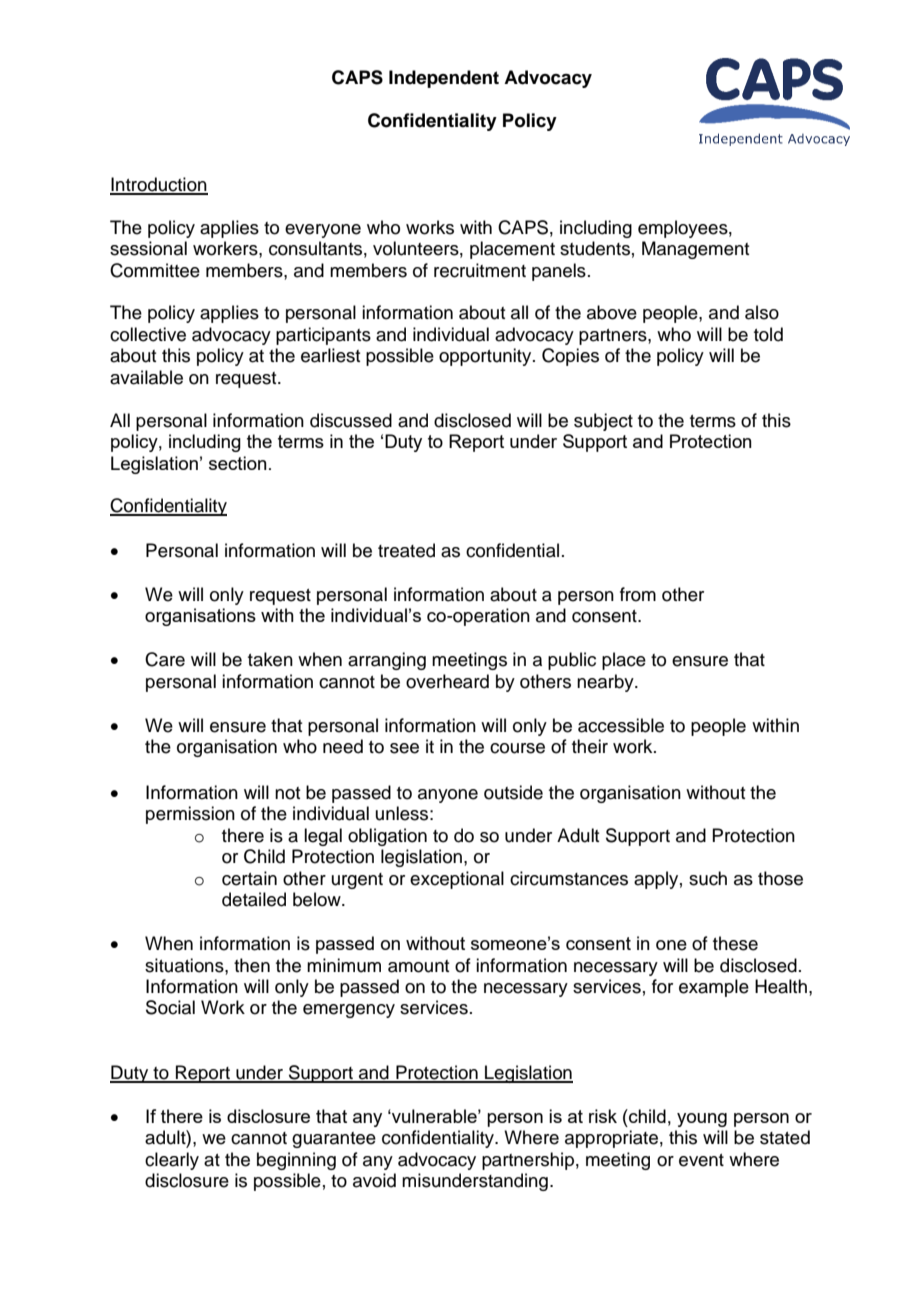  What do you see at coordinates (159, 185) in the page?
I see `Introduction` at bounding box center [159, 185].
